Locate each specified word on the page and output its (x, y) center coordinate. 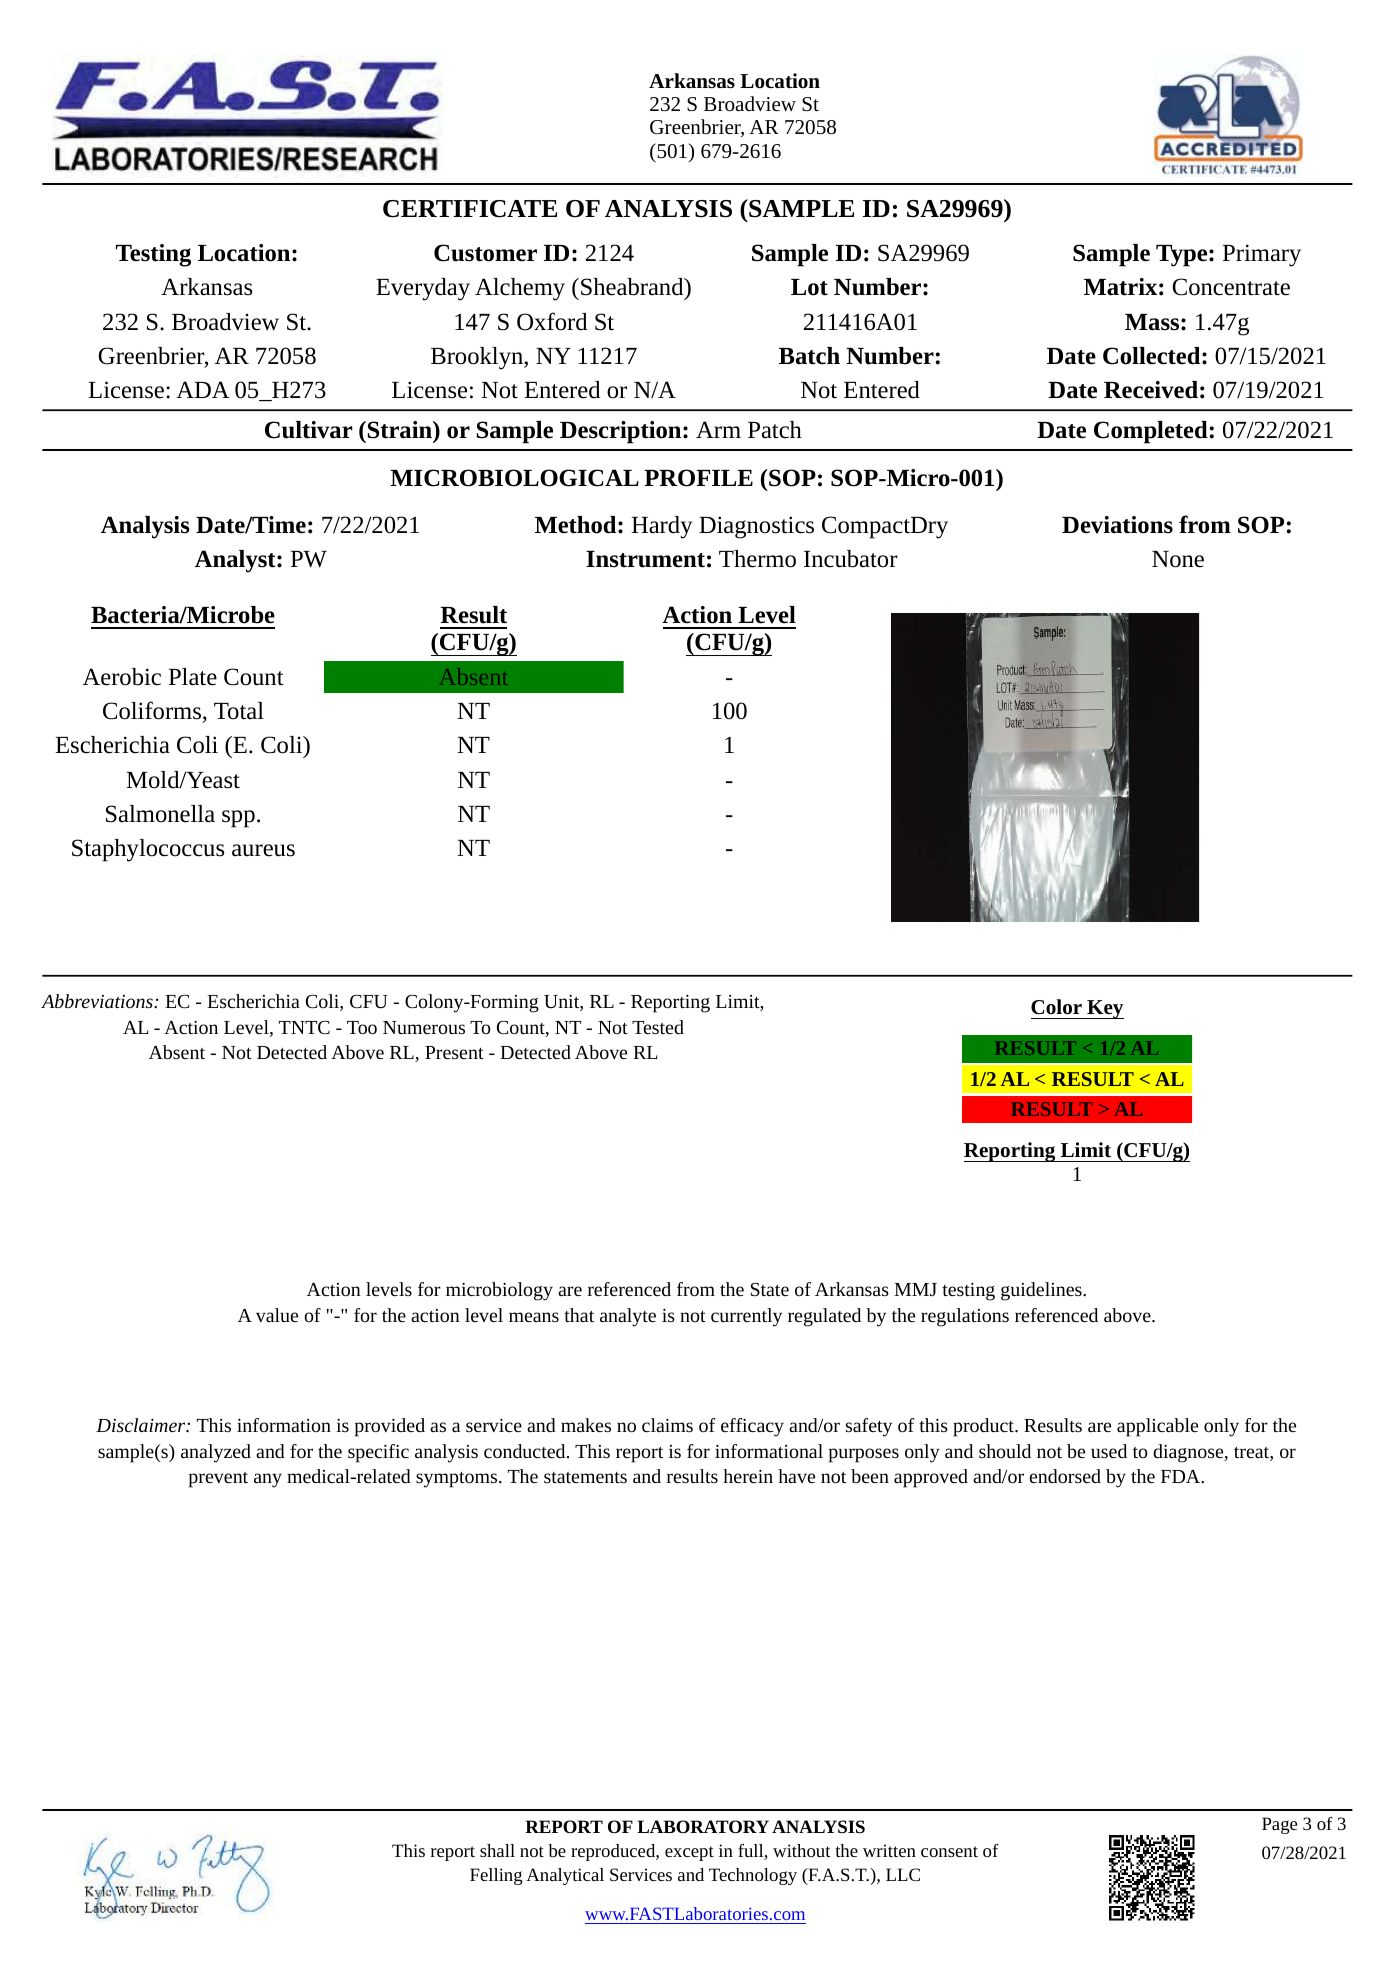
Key (1104, 1009)
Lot (809, 287)
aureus (263, 850)
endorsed (1065, 1476)
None (1178, 559)
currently (746, 1317)
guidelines (1042, 1291)
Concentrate (1231, 287)
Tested (658, 1027)
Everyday (423, 289)
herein (748, 1476)
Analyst (236, 561)
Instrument (645, 559)
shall (497, 1850)
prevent (218, 1480)
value (277, 1315)
